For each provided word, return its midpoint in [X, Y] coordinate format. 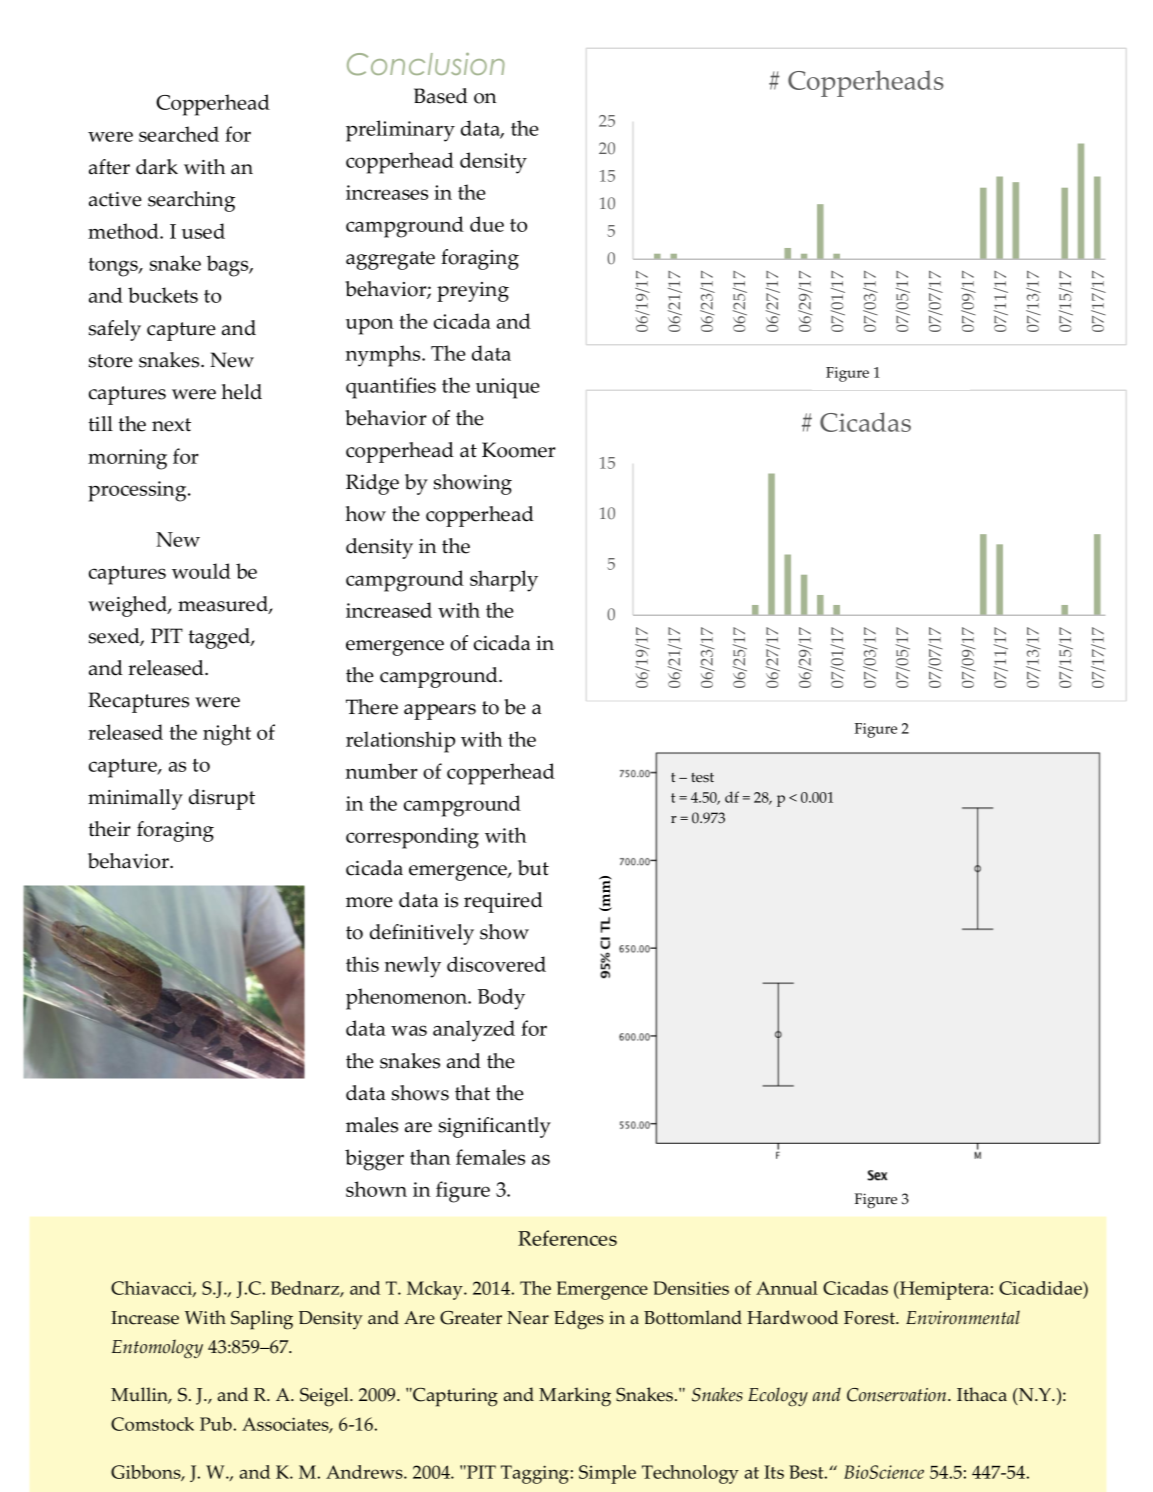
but [533, 868]
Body [501, 999]
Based [441, 96]
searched [179, 134]
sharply [504, 581]
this [362, 964]
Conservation [898, 1395]
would [201, 571]
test [702, 778]
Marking [575, 1397]
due [487, 224]
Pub [216, 1424]
